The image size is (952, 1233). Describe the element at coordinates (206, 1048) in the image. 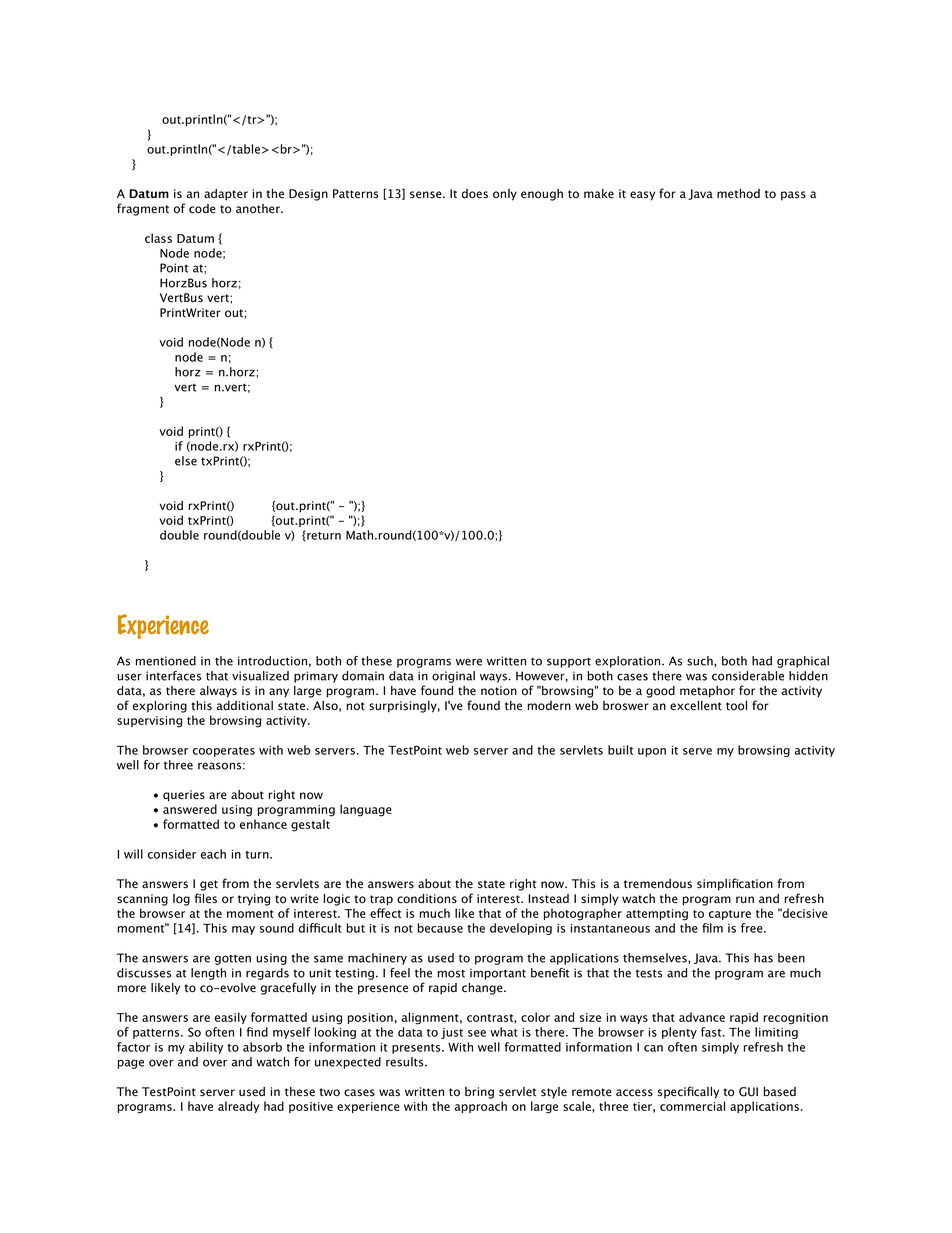

I see `ability` at that location.
